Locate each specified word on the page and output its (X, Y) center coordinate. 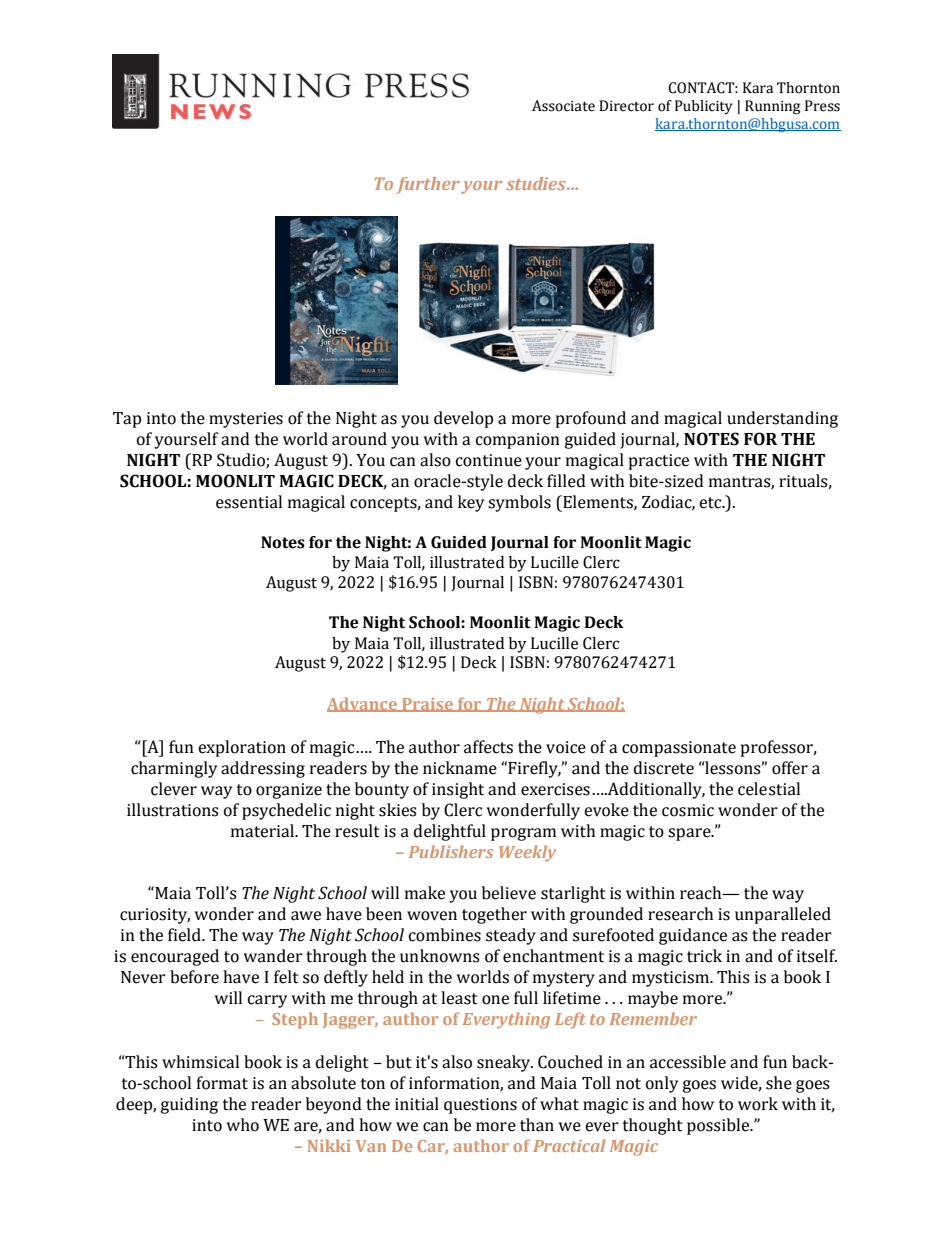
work (758, 1104)
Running (772, 107)
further (428, 185)
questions (480, 1106)
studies (537, 183)
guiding (189, 1105)
